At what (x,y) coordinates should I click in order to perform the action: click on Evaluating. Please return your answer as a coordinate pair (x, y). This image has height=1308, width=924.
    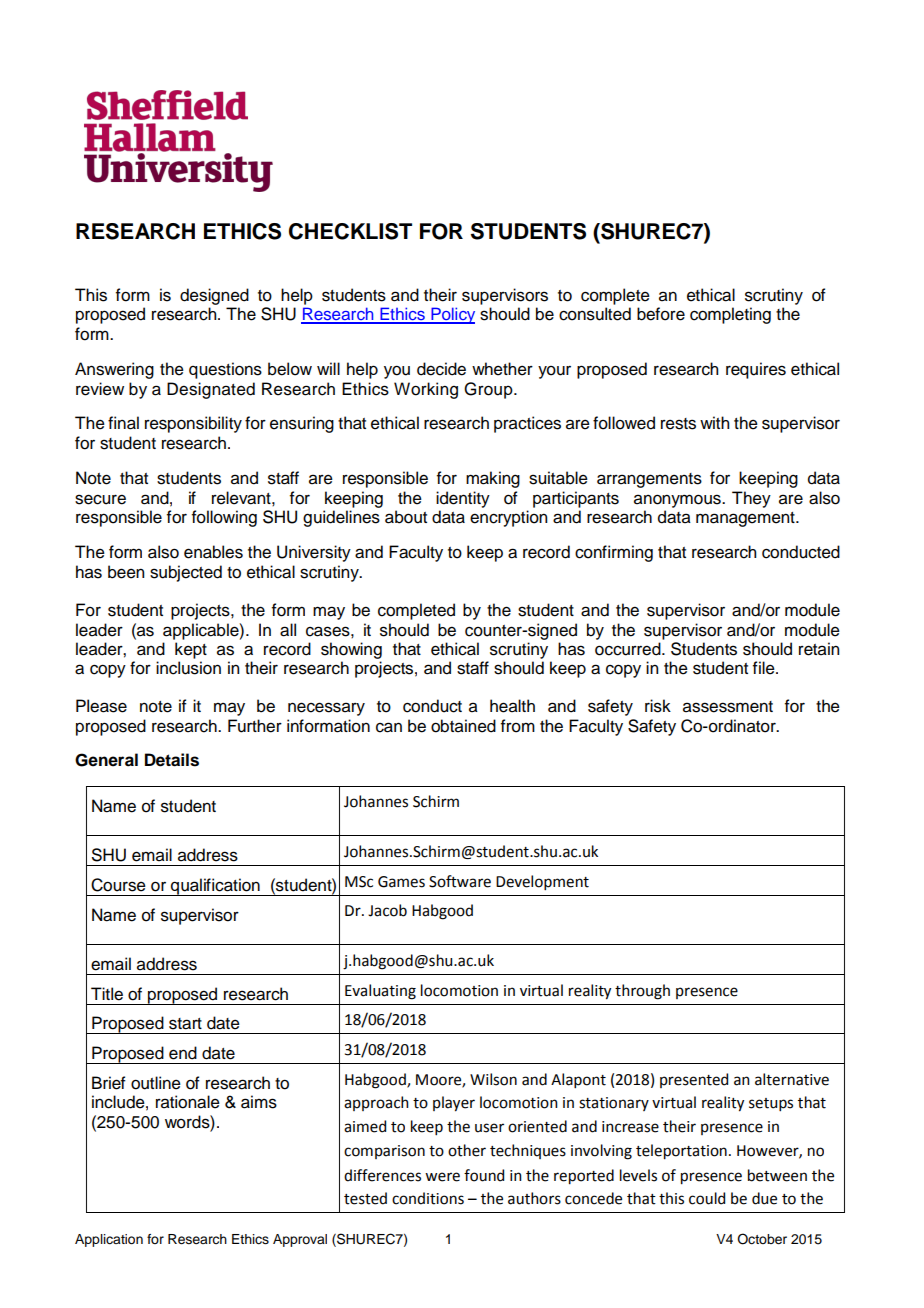
    Looking at the image, I should click on (380, 992).
